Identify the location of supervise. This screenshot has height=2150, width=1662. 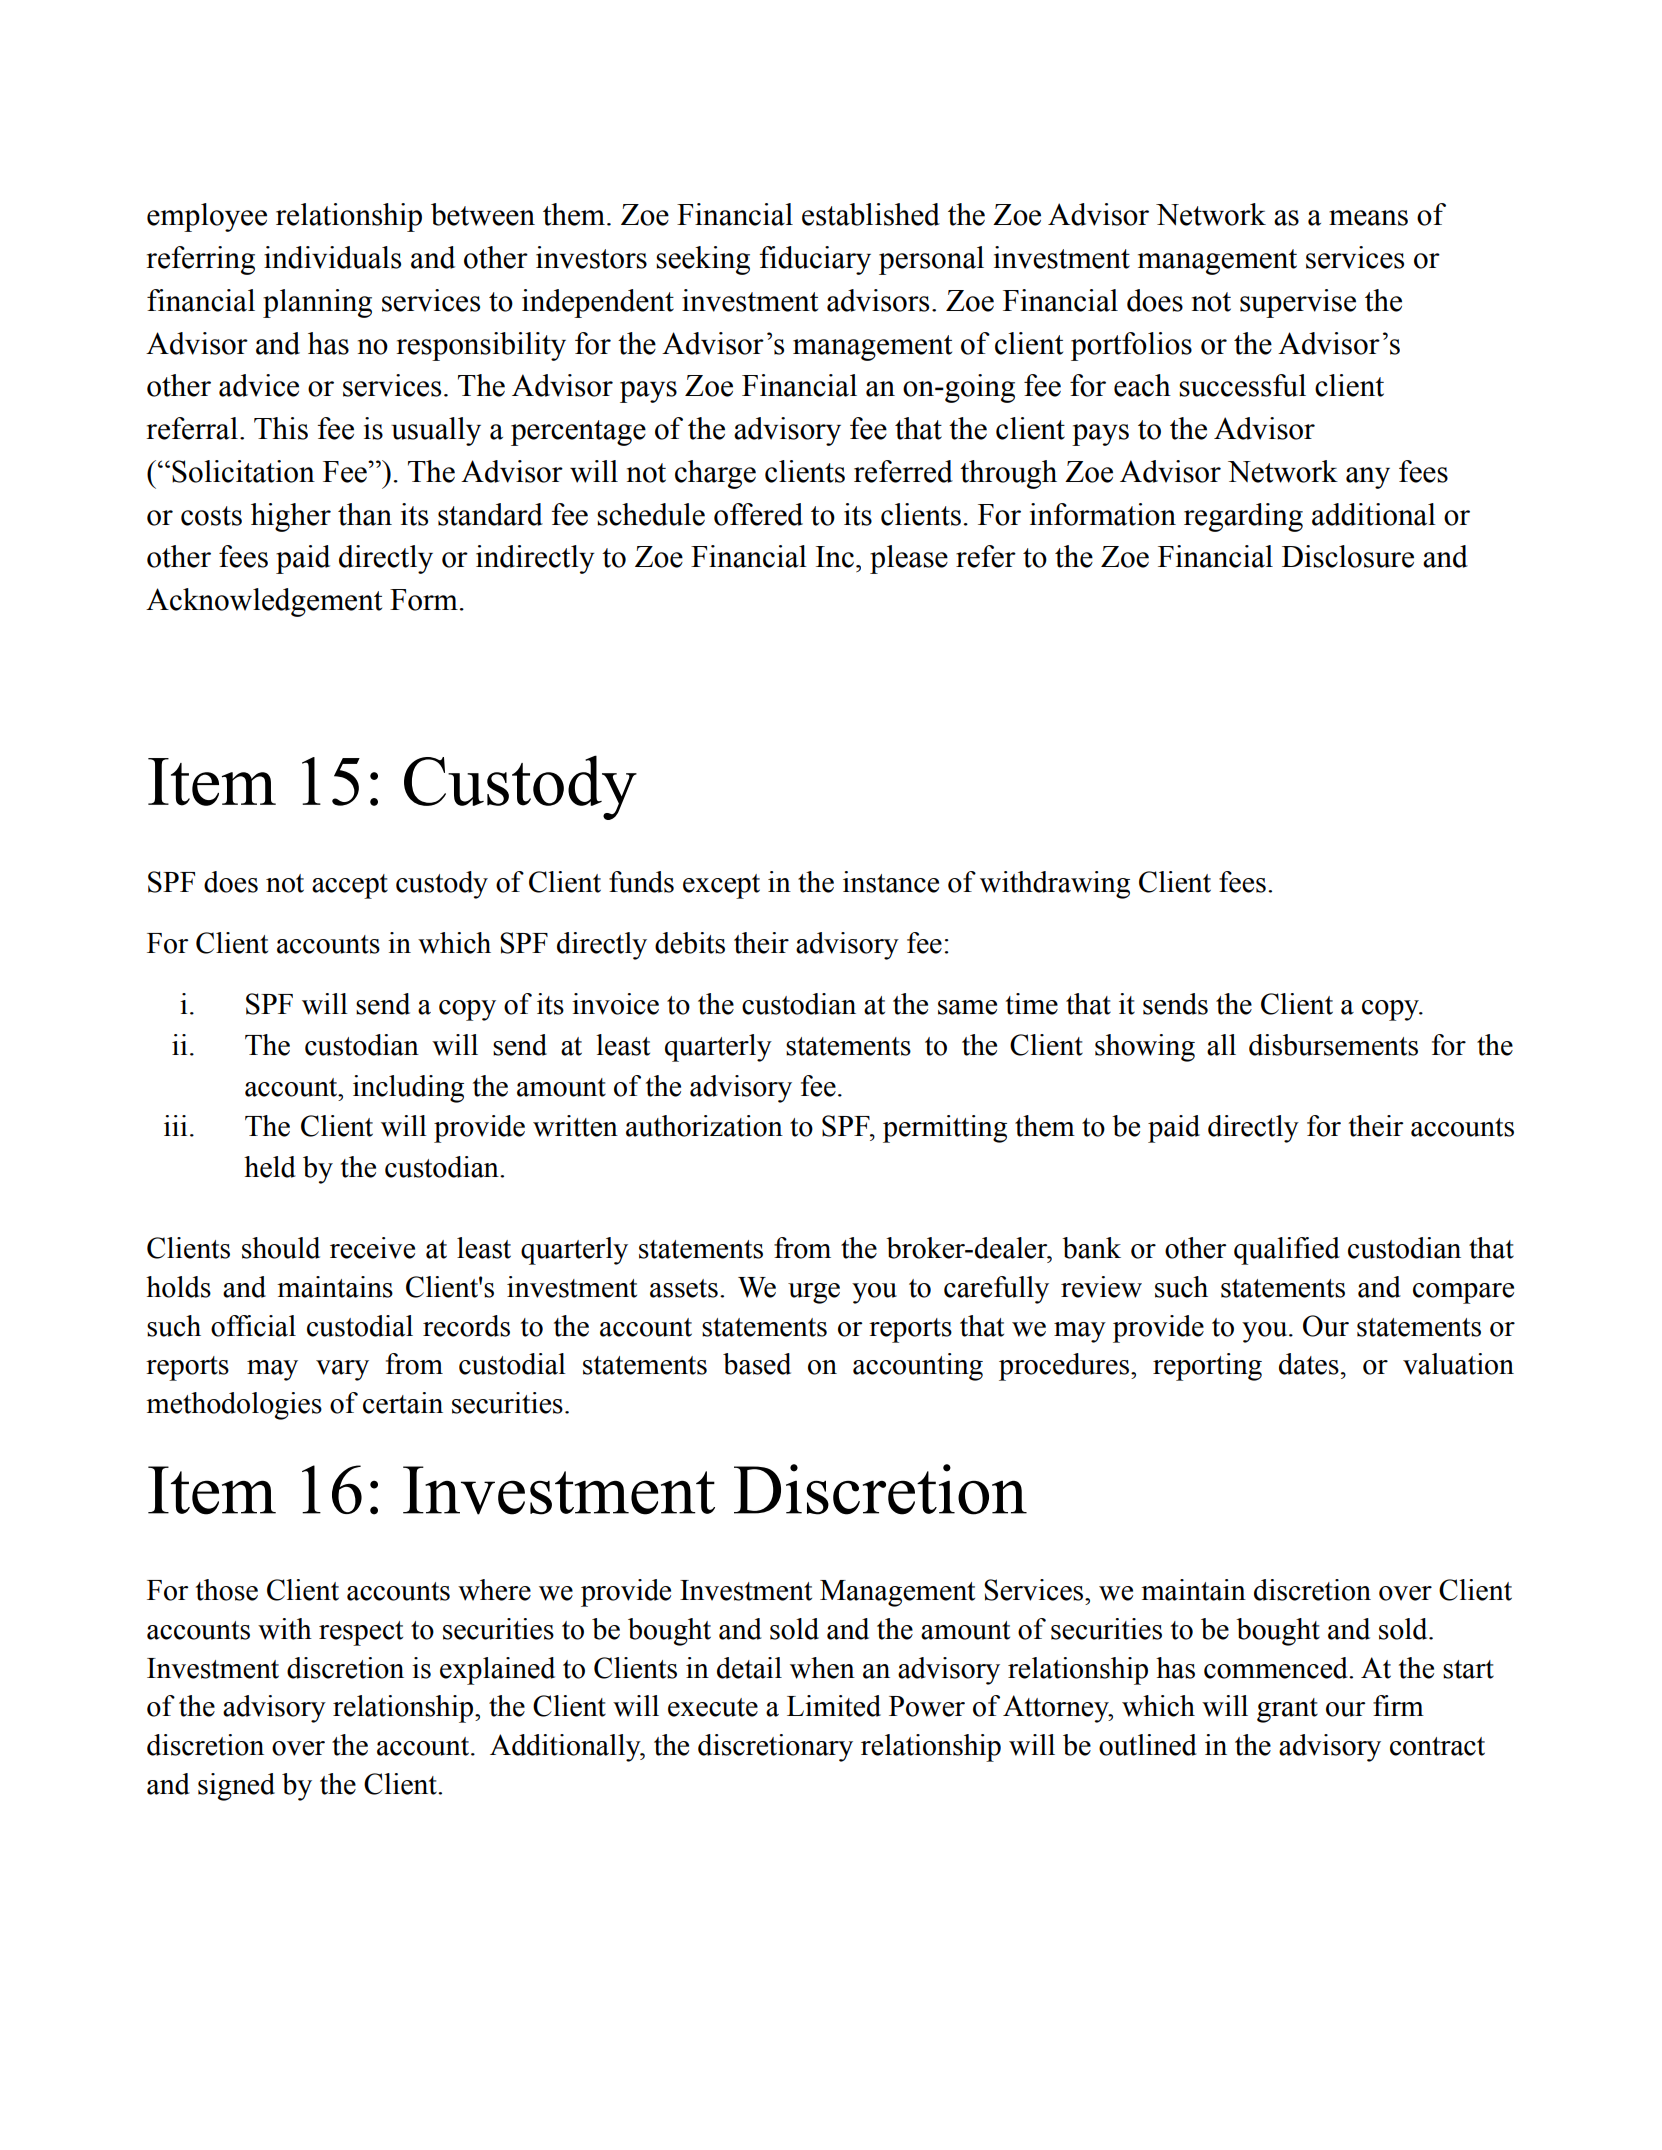
(1298, 303).
